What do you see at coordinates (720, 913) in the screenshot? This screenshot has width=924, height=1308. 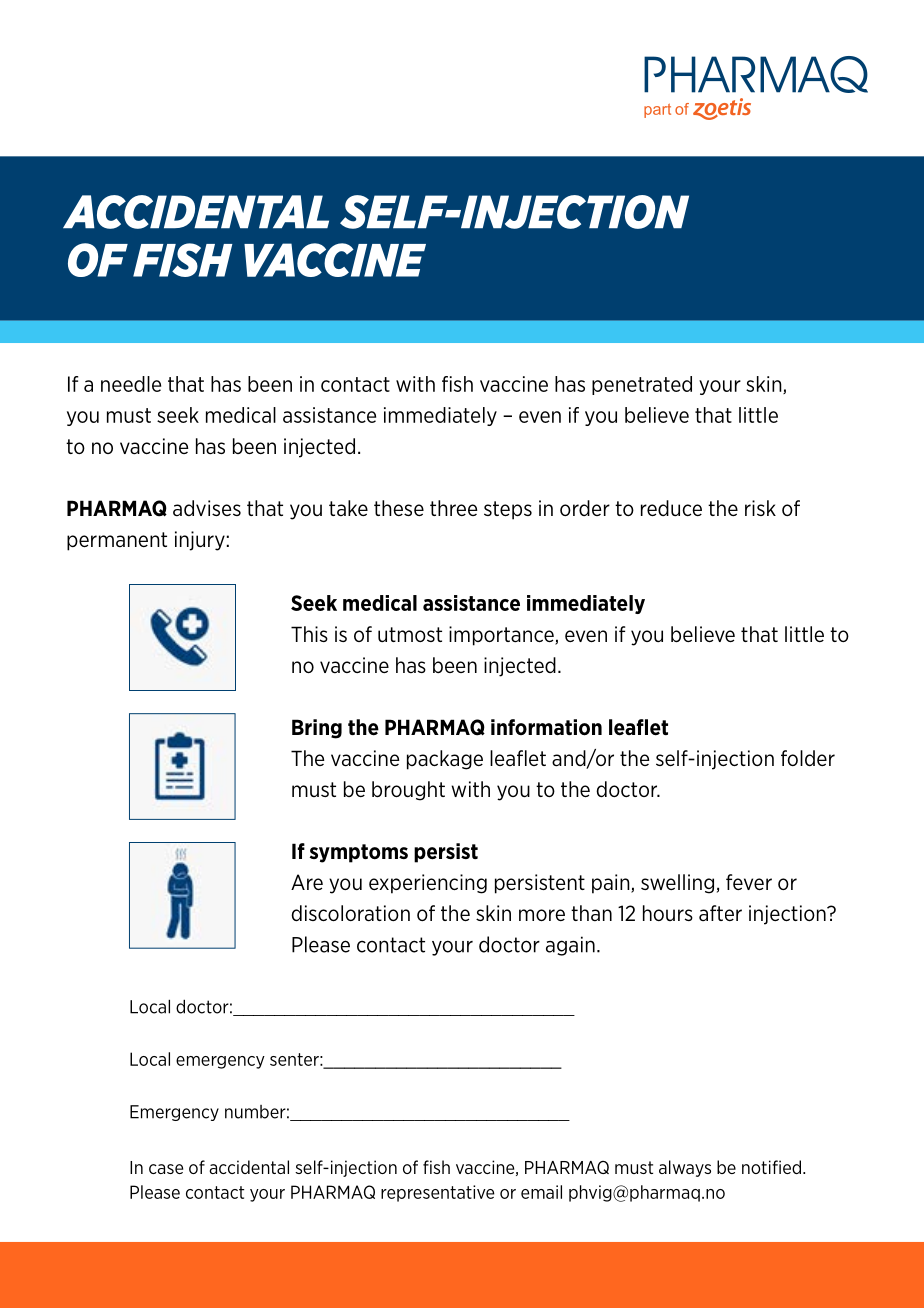 I see `after` at bounding box center [720, 913].
